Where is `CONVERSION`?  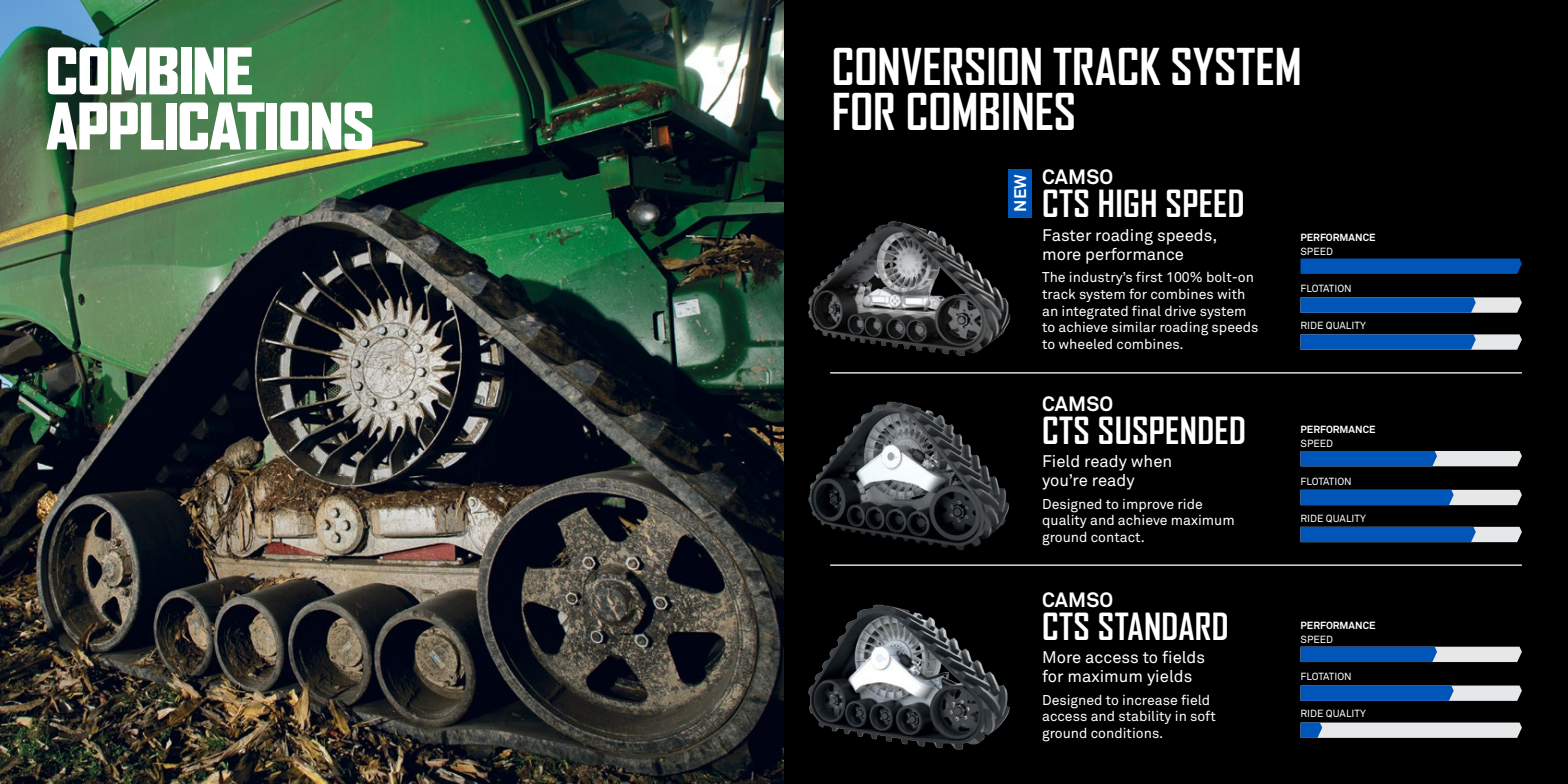
CONVERSION is located at coordinates (937, 66).
